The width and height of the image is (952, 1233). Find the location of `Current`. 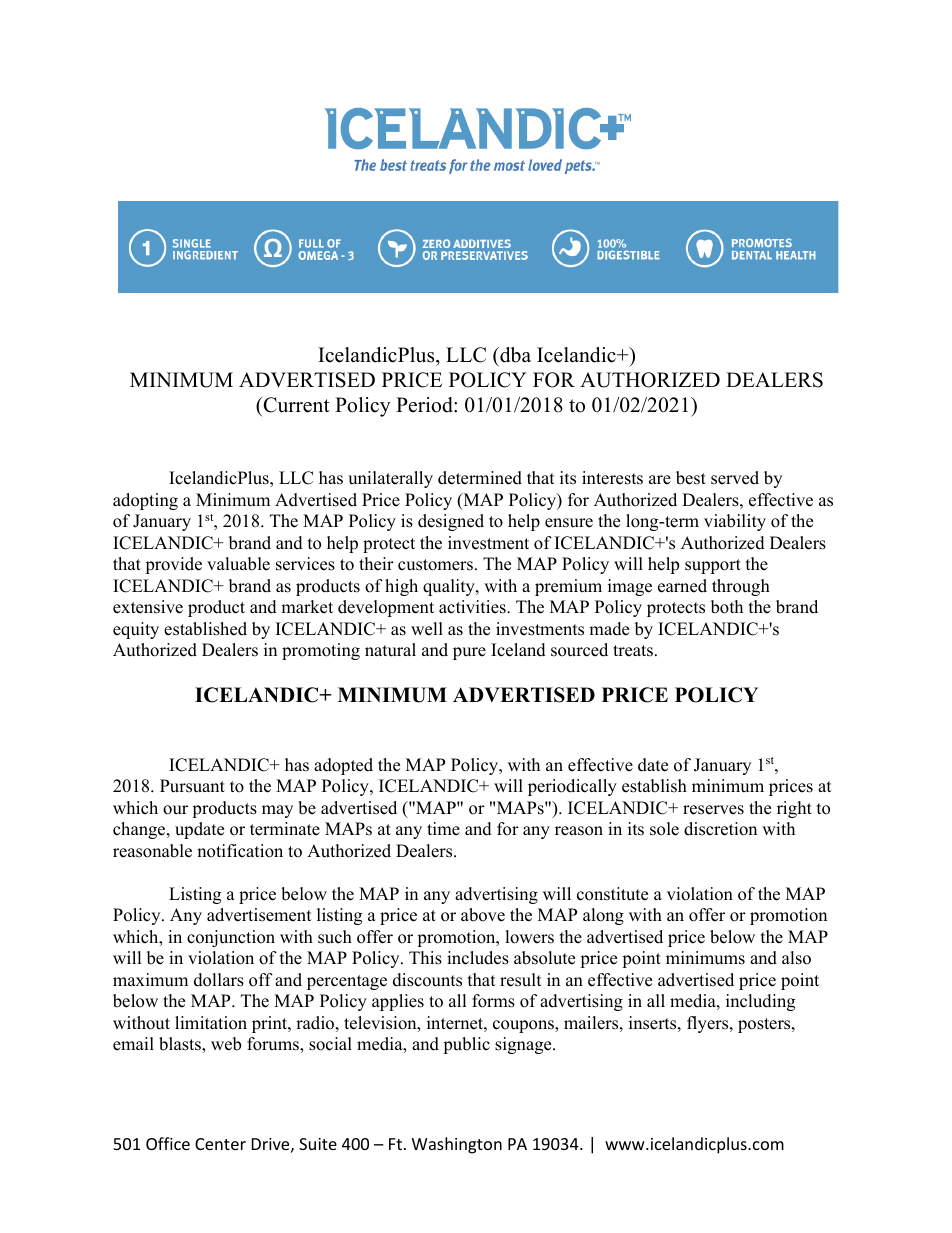

Current is located at coordinates (295, 405).
